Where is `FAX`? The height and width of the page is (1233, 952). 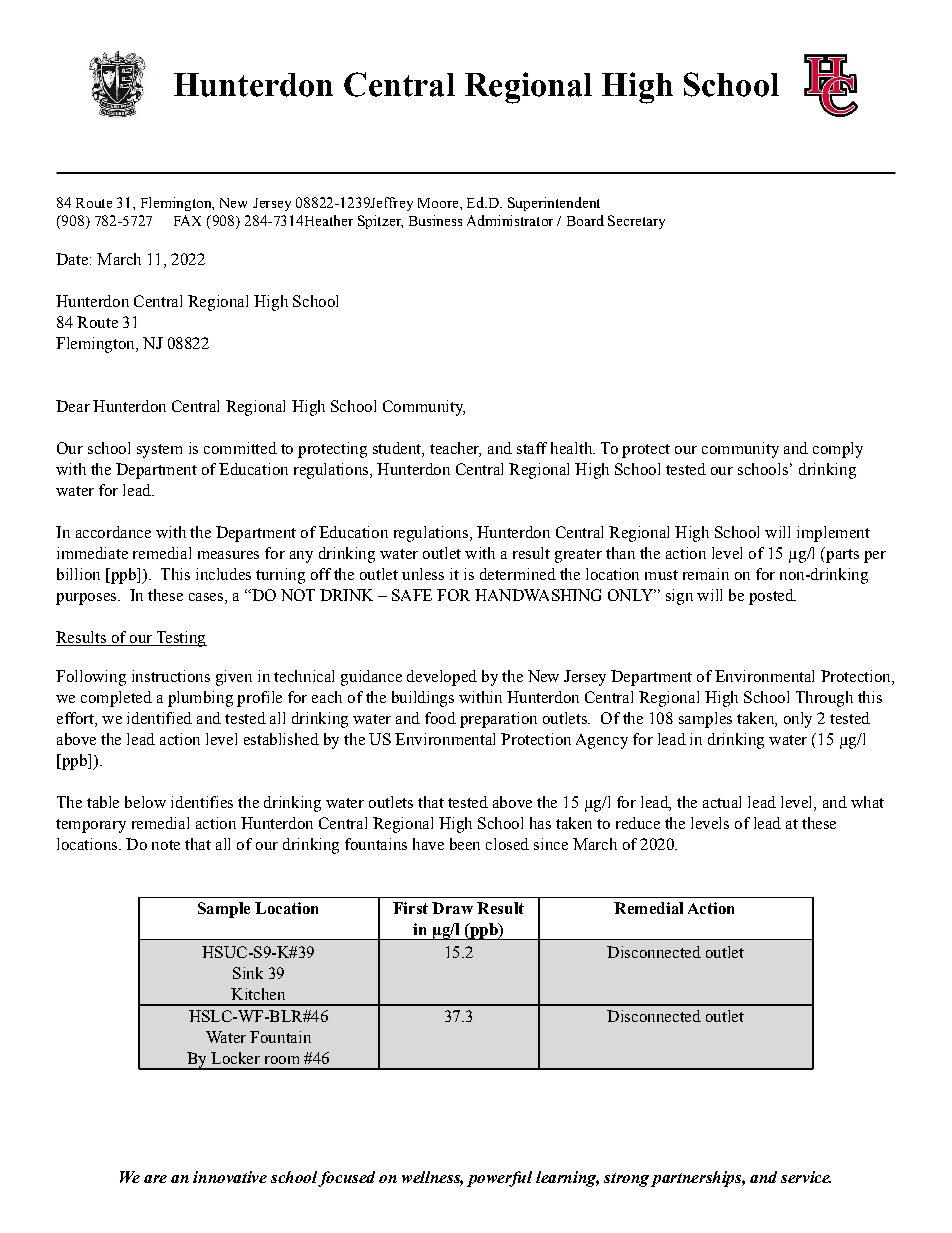 FAX is located at coordinates (187, 220).
